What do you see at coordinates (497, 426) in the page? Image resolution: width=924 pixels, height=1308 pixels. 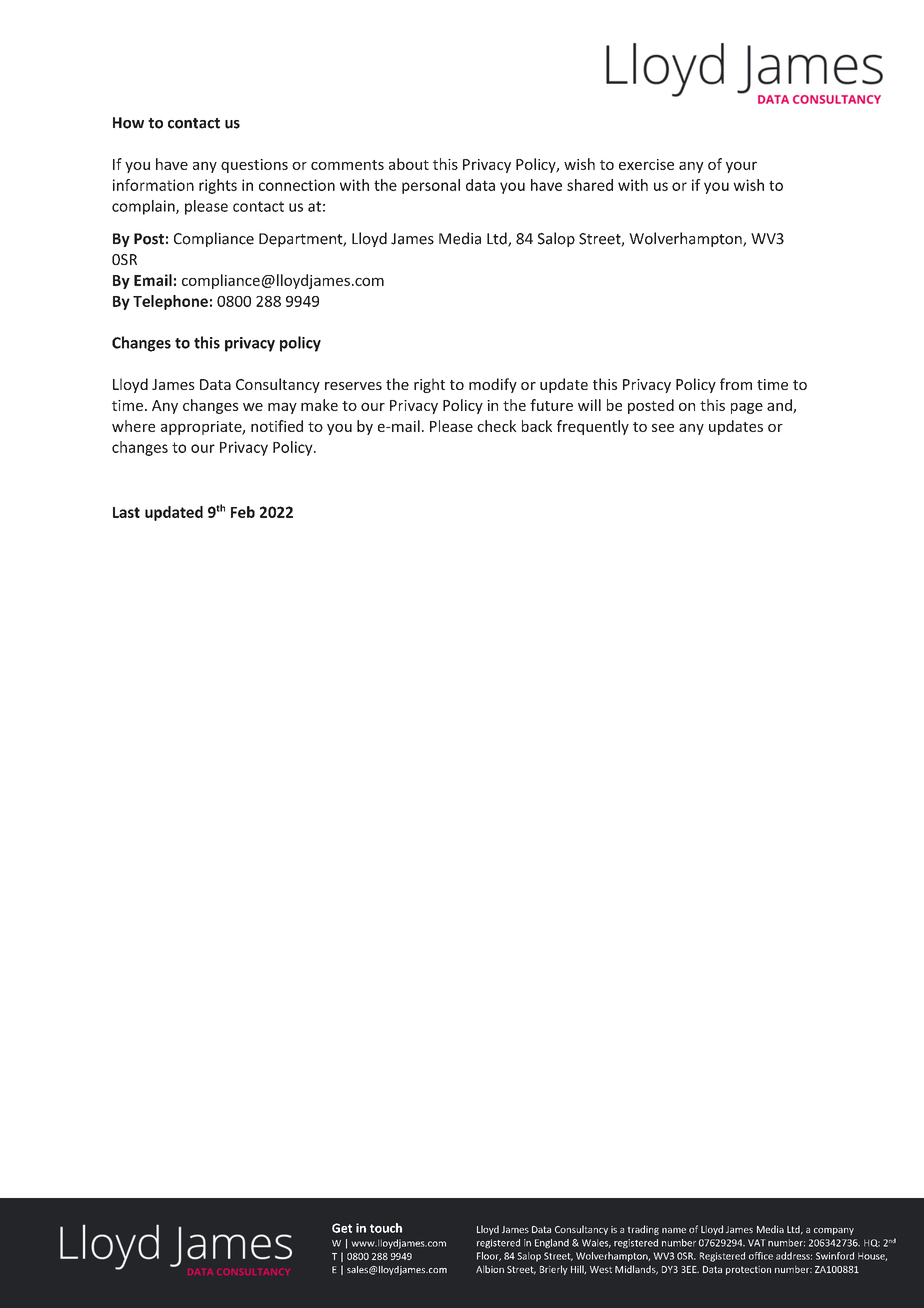 I see `check` at bounding box center [497, 426].
